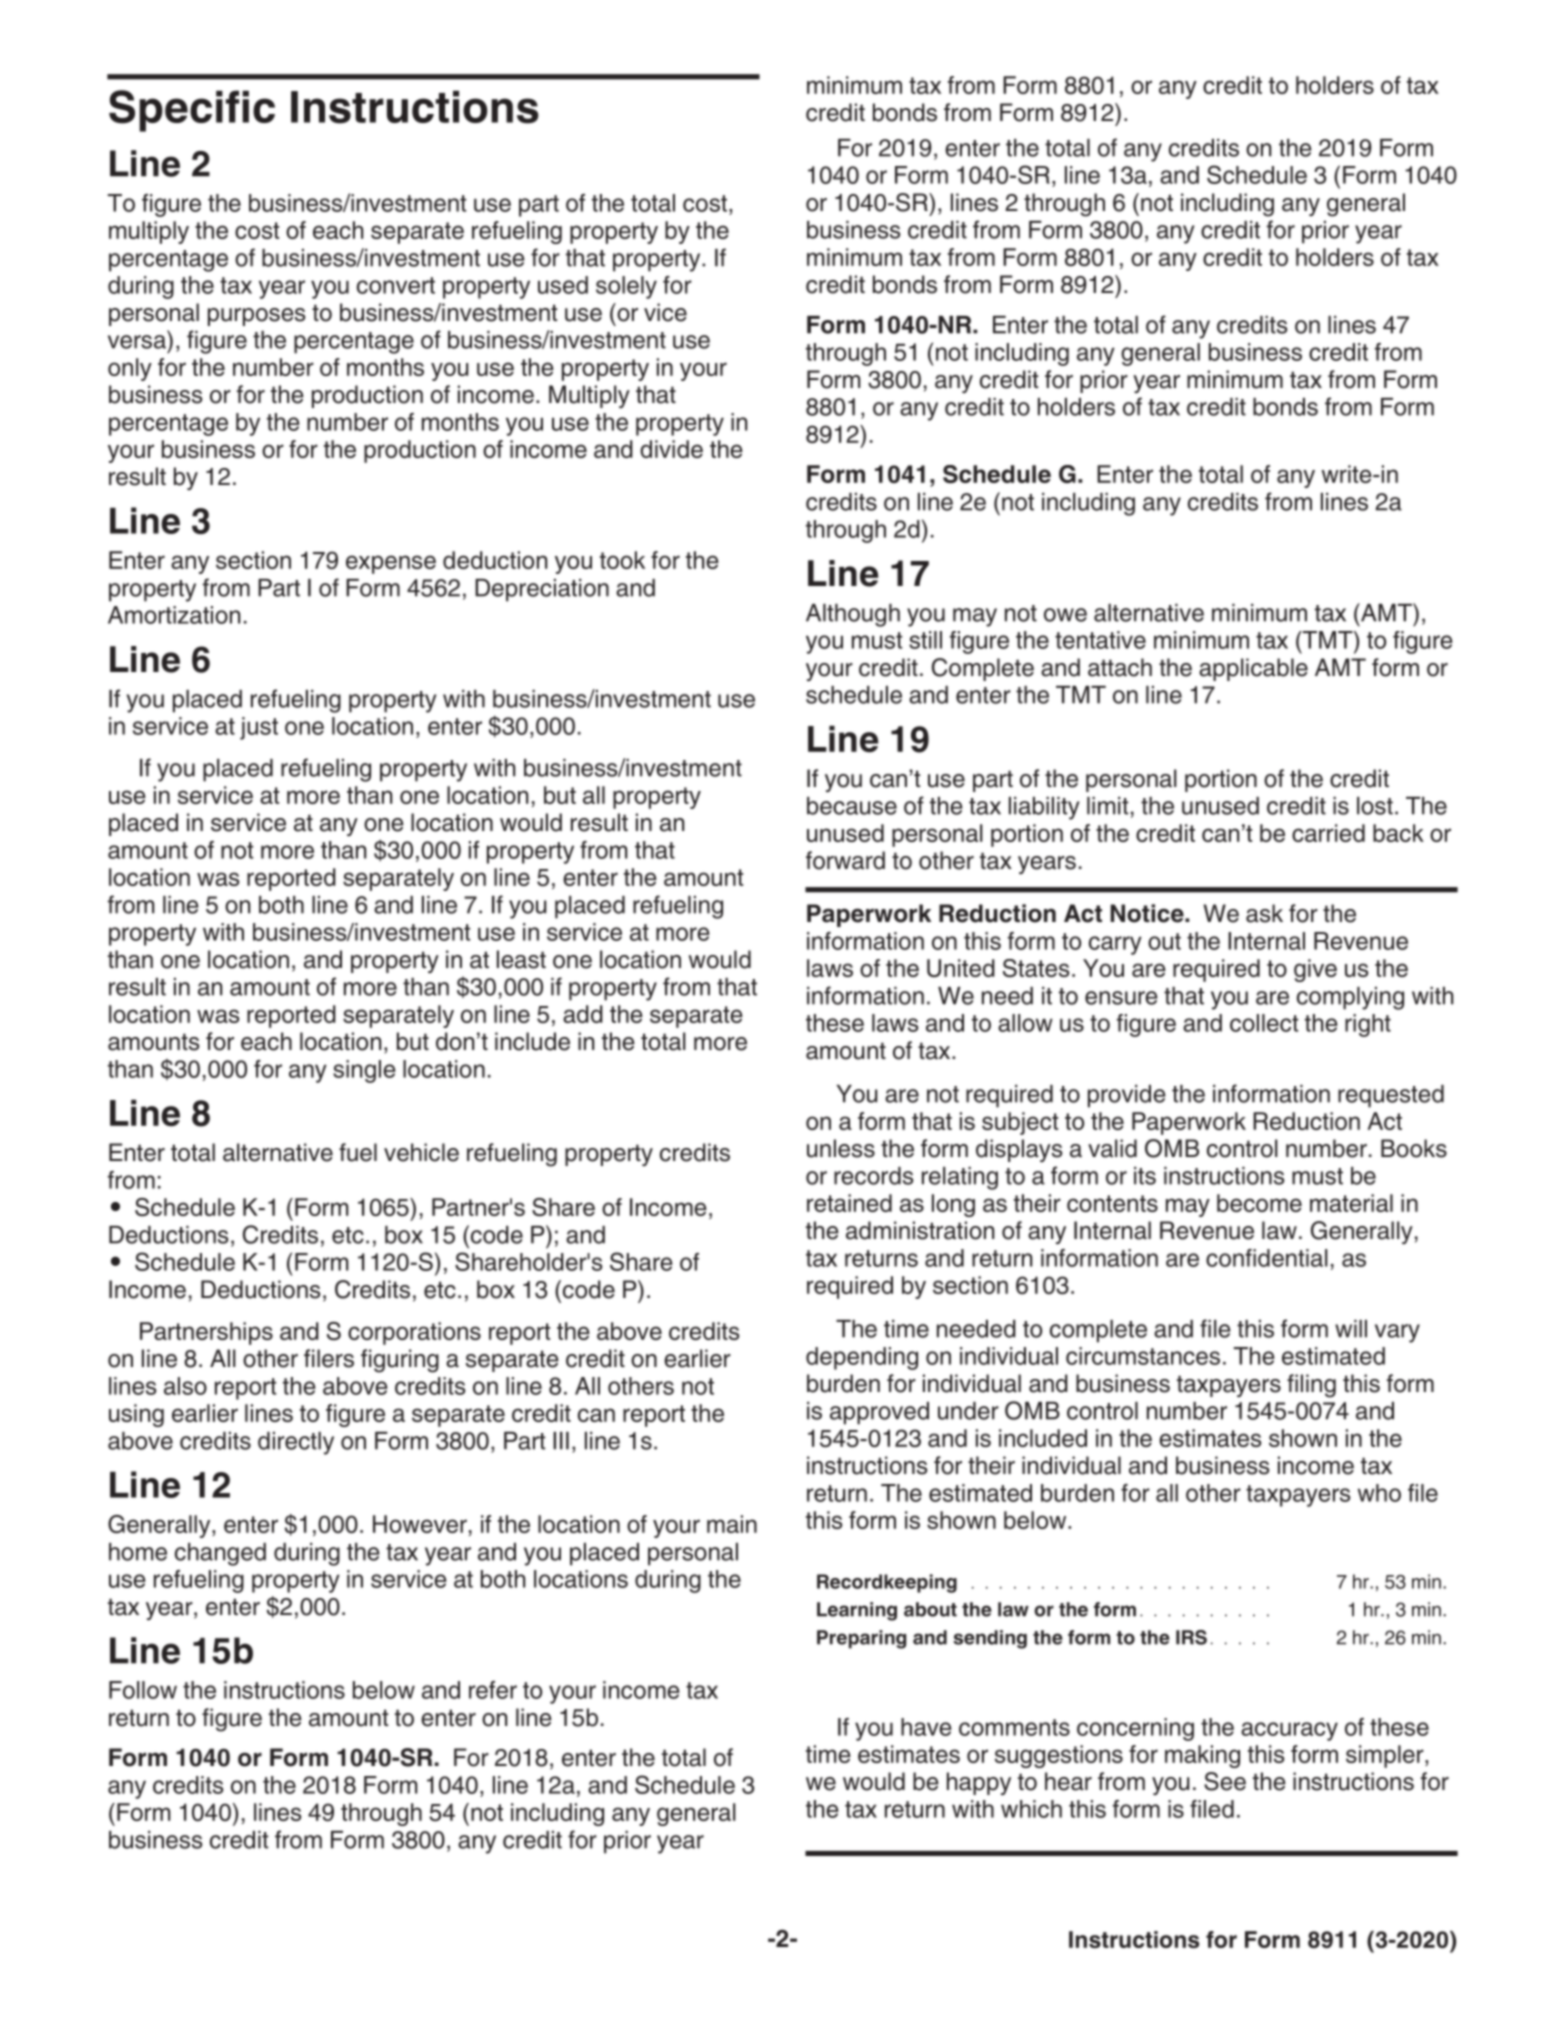  Describe the element at coordinates (1225, 1781) in the image. I see `See` at that location.
